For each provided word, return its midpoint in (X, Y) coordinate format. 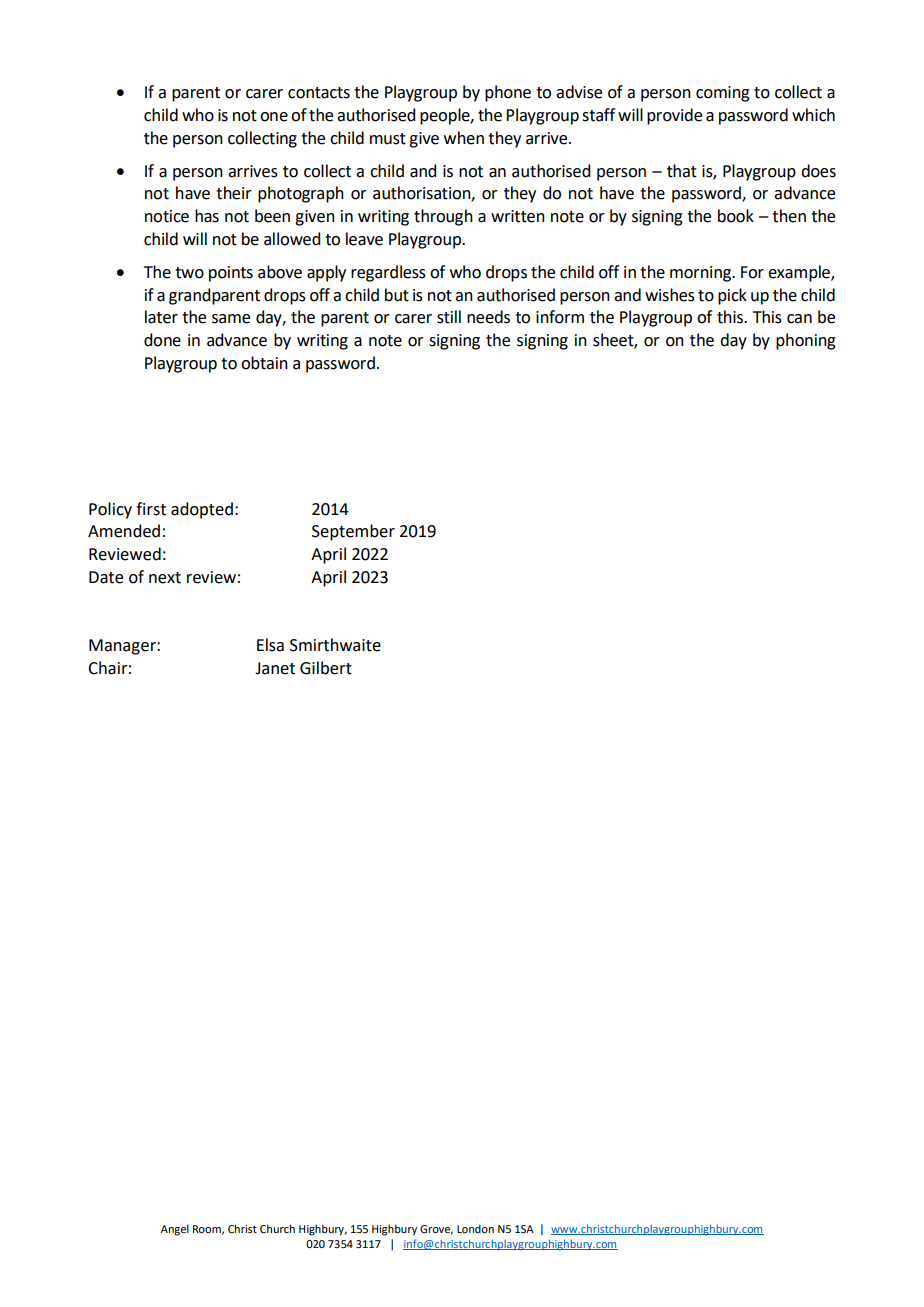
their (234, 193)
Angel (175, 1230)
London (475, 1228)
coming (723, 94)
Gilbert (326, 668)
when (464, 138)
